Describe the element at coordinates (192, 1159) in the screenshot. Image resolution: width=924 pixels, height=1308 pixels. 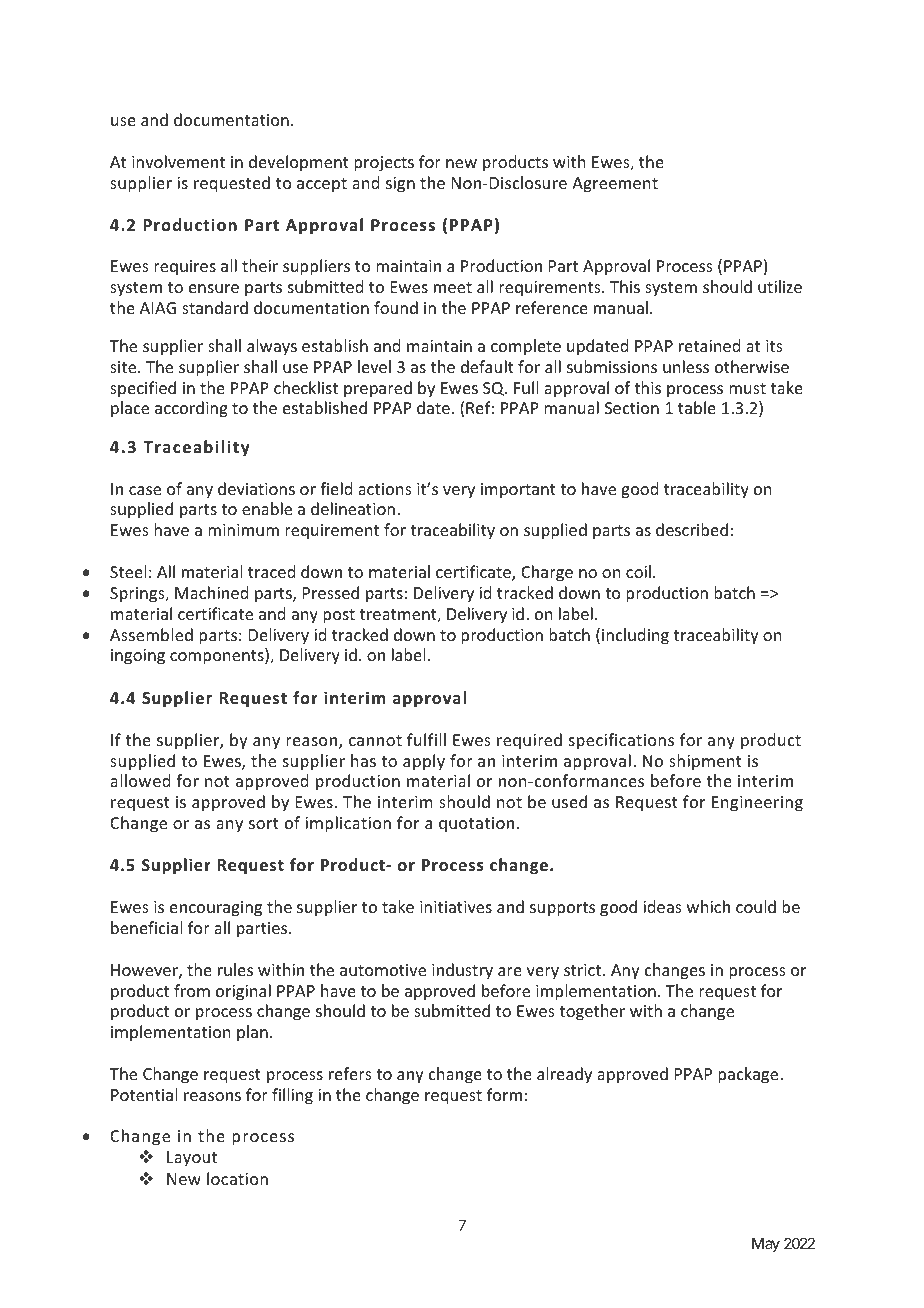
I see `Layout` at that location.
